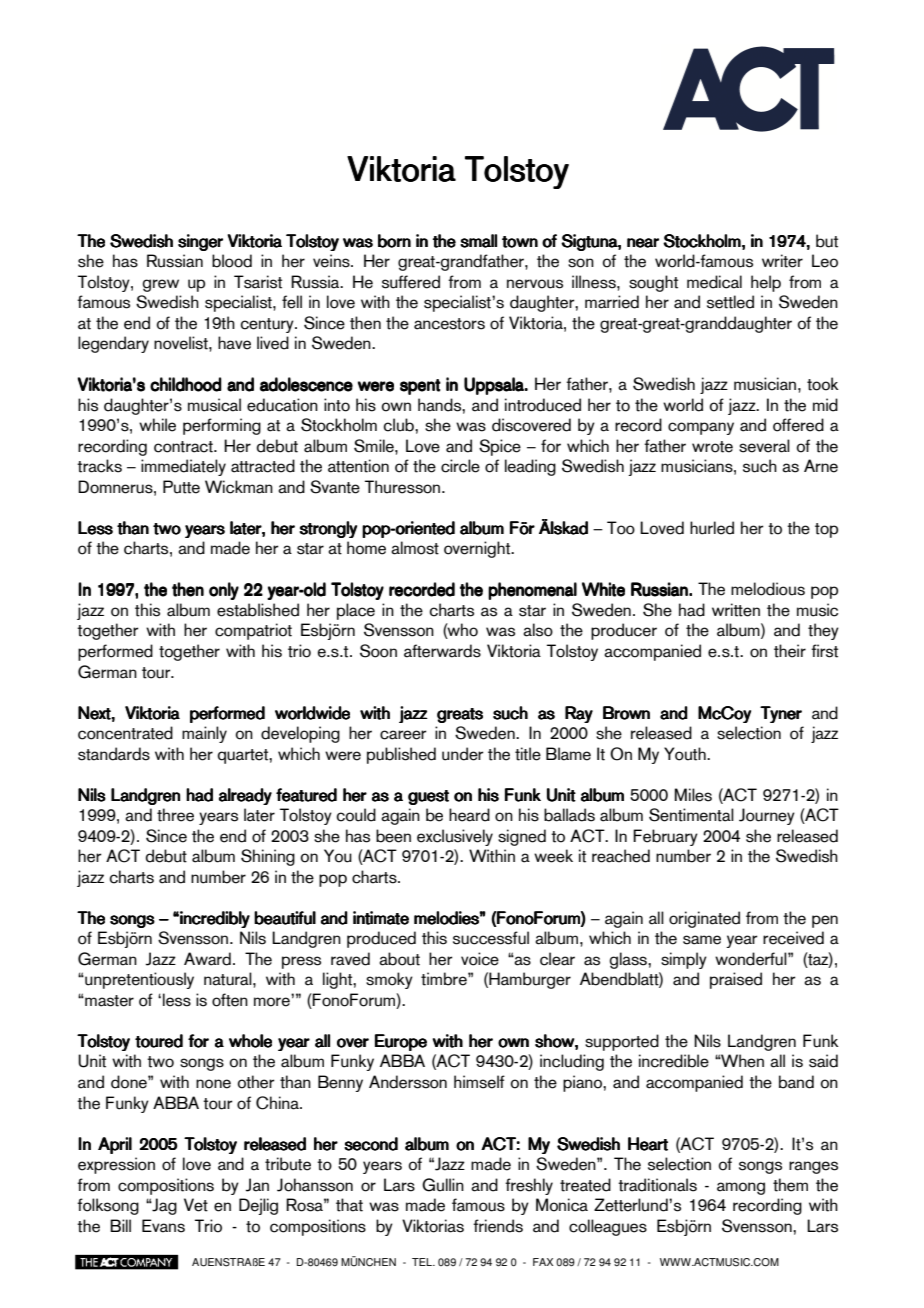 Image resolution: width=924 pixels, height=1308 pixels. I want to click on established, so click(258, 610).
